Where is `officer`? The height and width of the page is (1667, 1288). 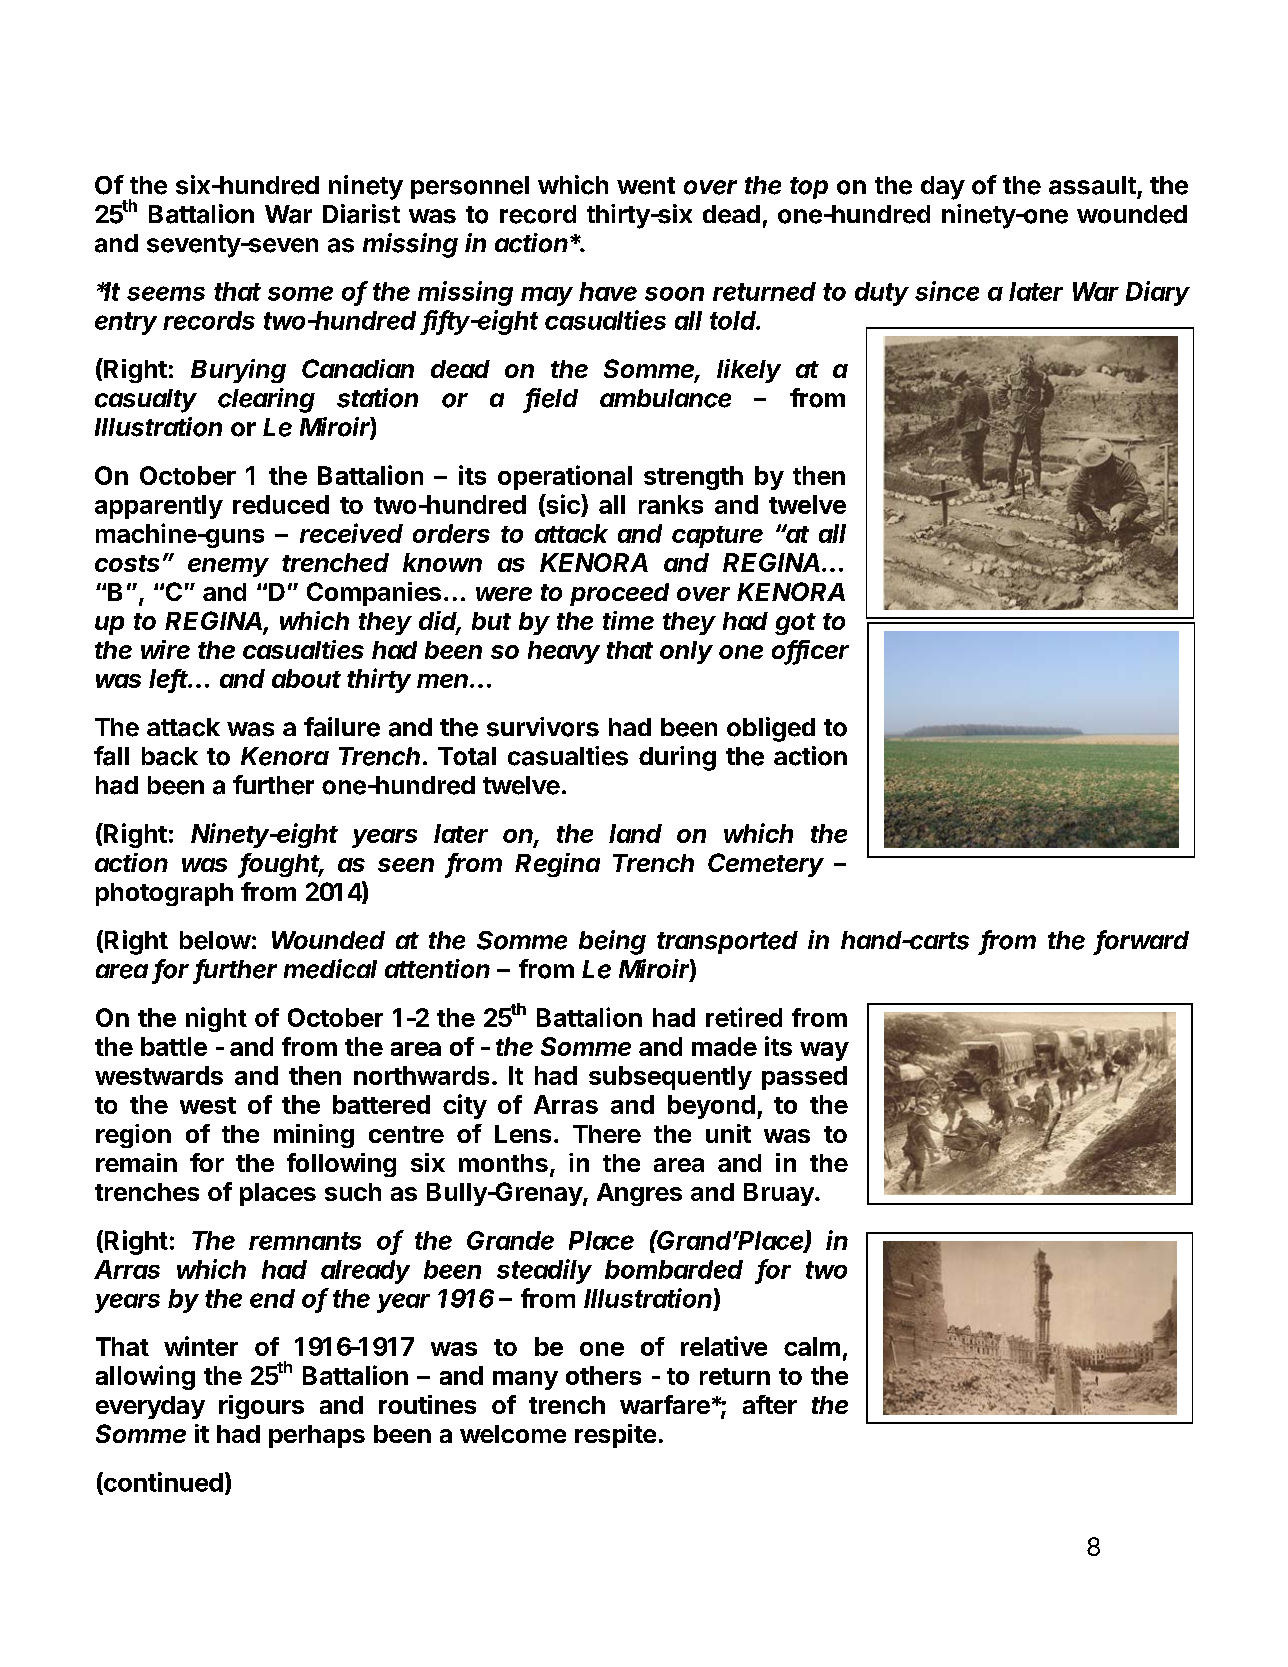 officer is located at coordinates (810, 651).
